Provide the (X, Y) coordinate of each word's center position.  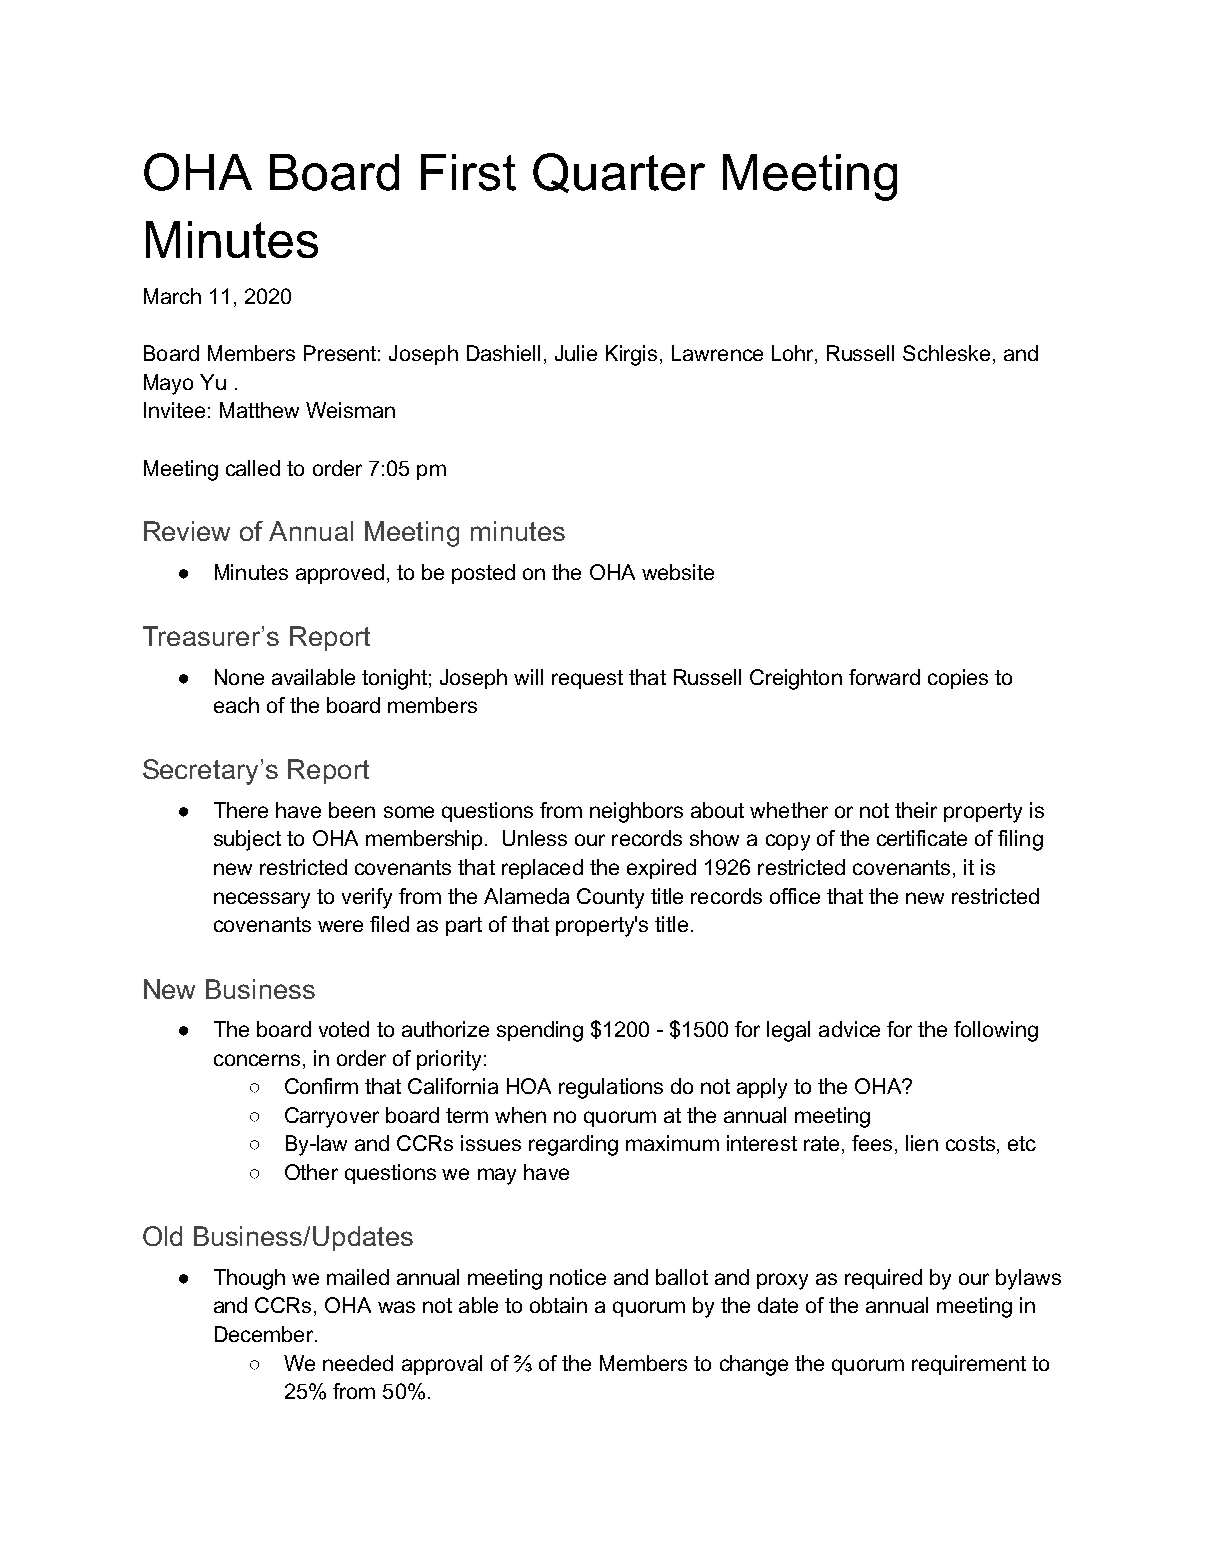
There (241, 810)
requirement (969, 1365)
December (265, 1334)
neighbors (636, 812)
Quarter (619, 173)
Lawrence (717, 353)
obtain (558, 1305)
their (916, 810)
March (172, 296)
